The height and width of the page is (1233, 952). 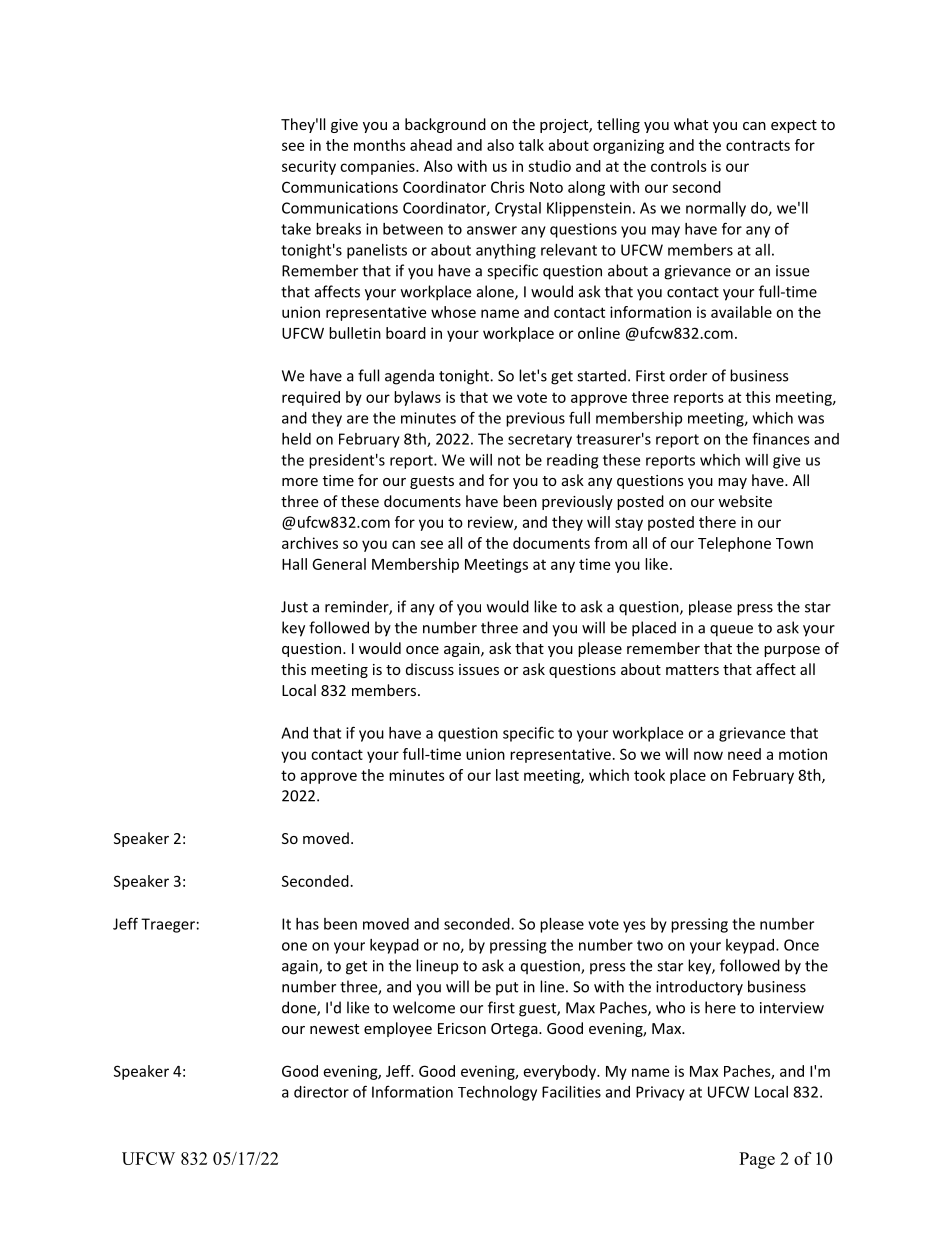 What do you see at coordinates (294, 607) in the page?
I see `Just` at bounding box center [294, 607].
